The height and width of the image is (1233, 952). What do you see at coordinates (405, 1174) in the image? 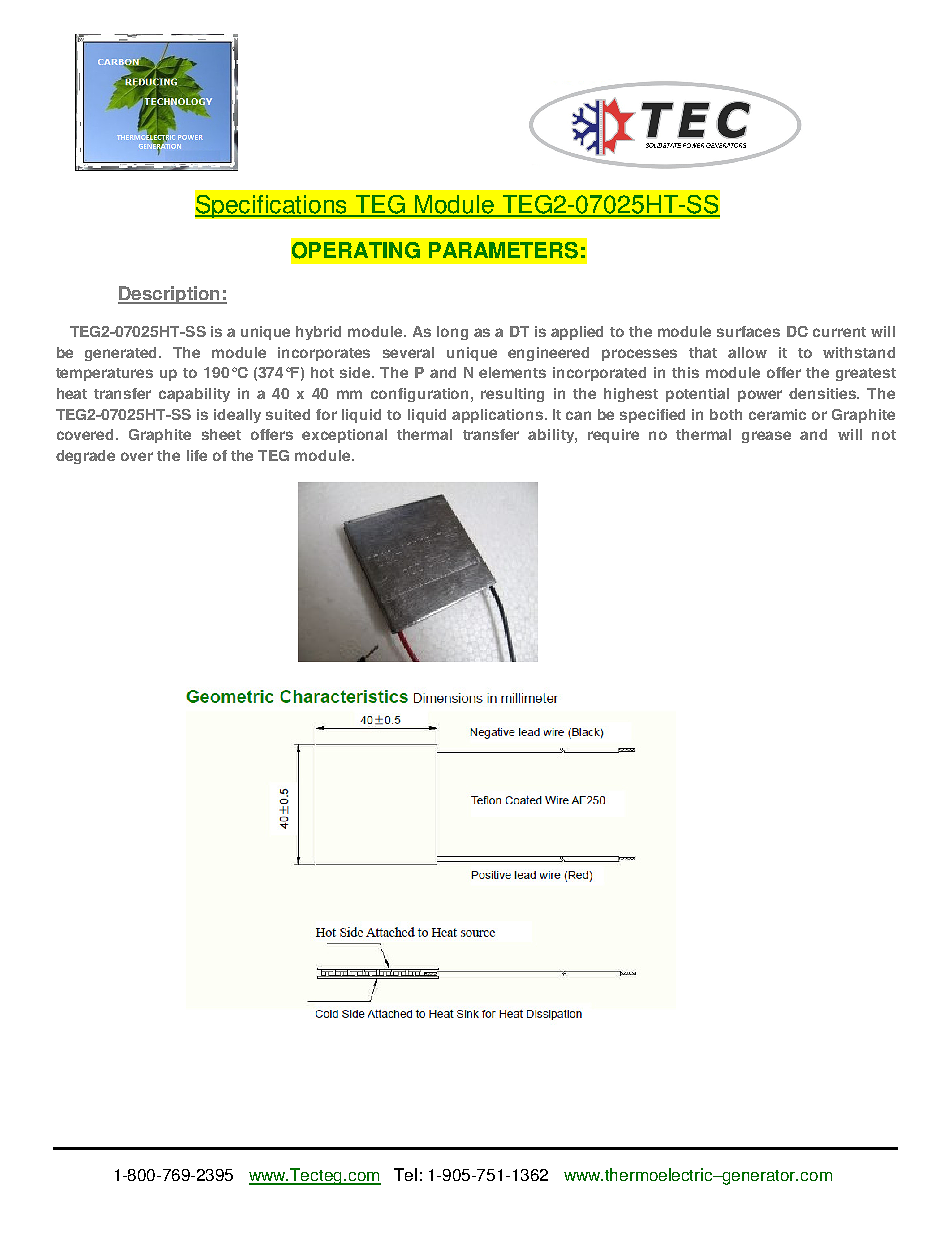
I see `Tel` at bounding box center [405, 1174].
